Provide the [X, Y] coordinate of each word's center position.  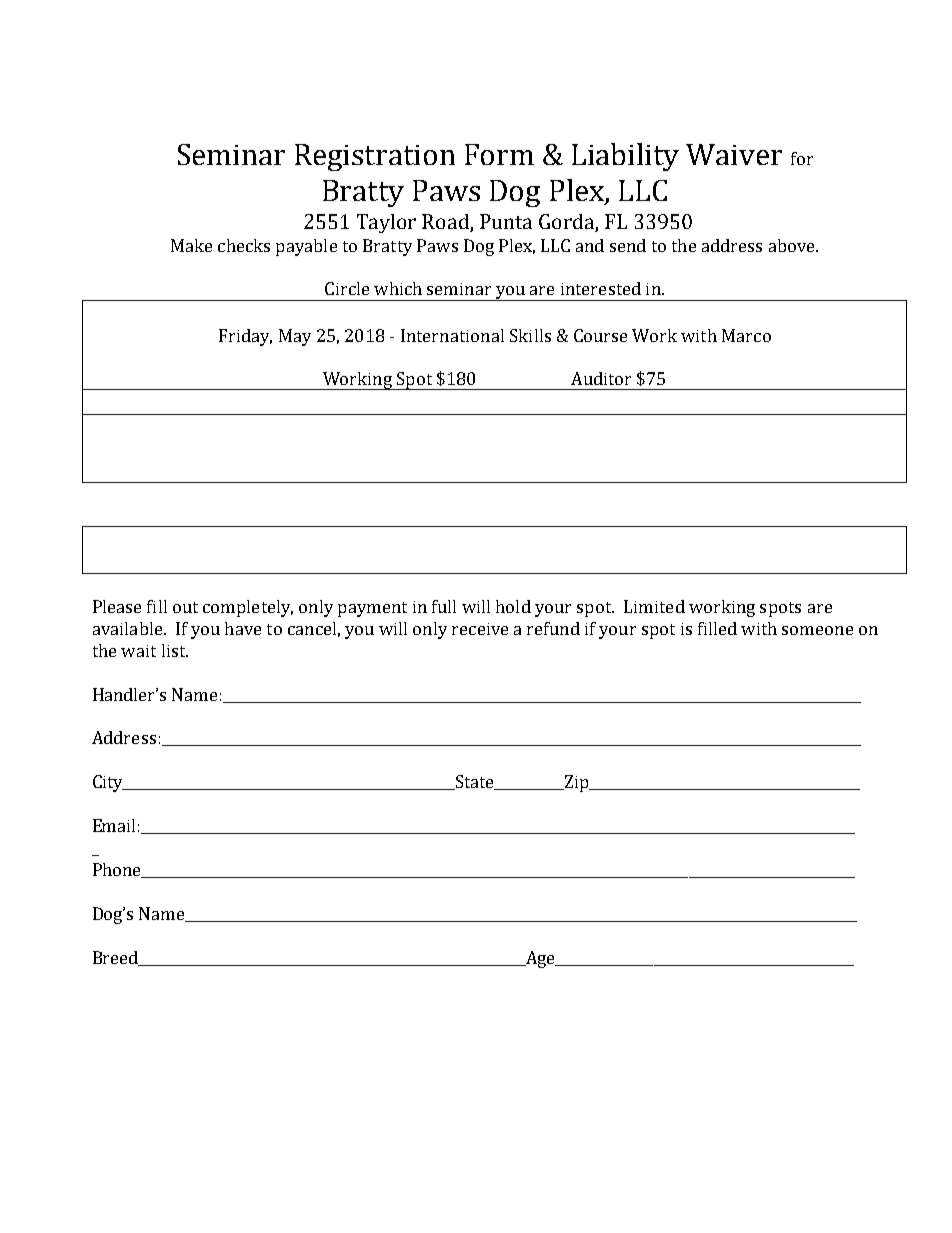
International [452, 335]
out [185, 607]
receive [480, 629]
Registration [375, 157]
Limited [654, 606]
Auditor [601, 378]
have [243, 628]
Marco [746, 335]
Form [499, 154]
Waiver [734, 154]
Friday [245, 337]
